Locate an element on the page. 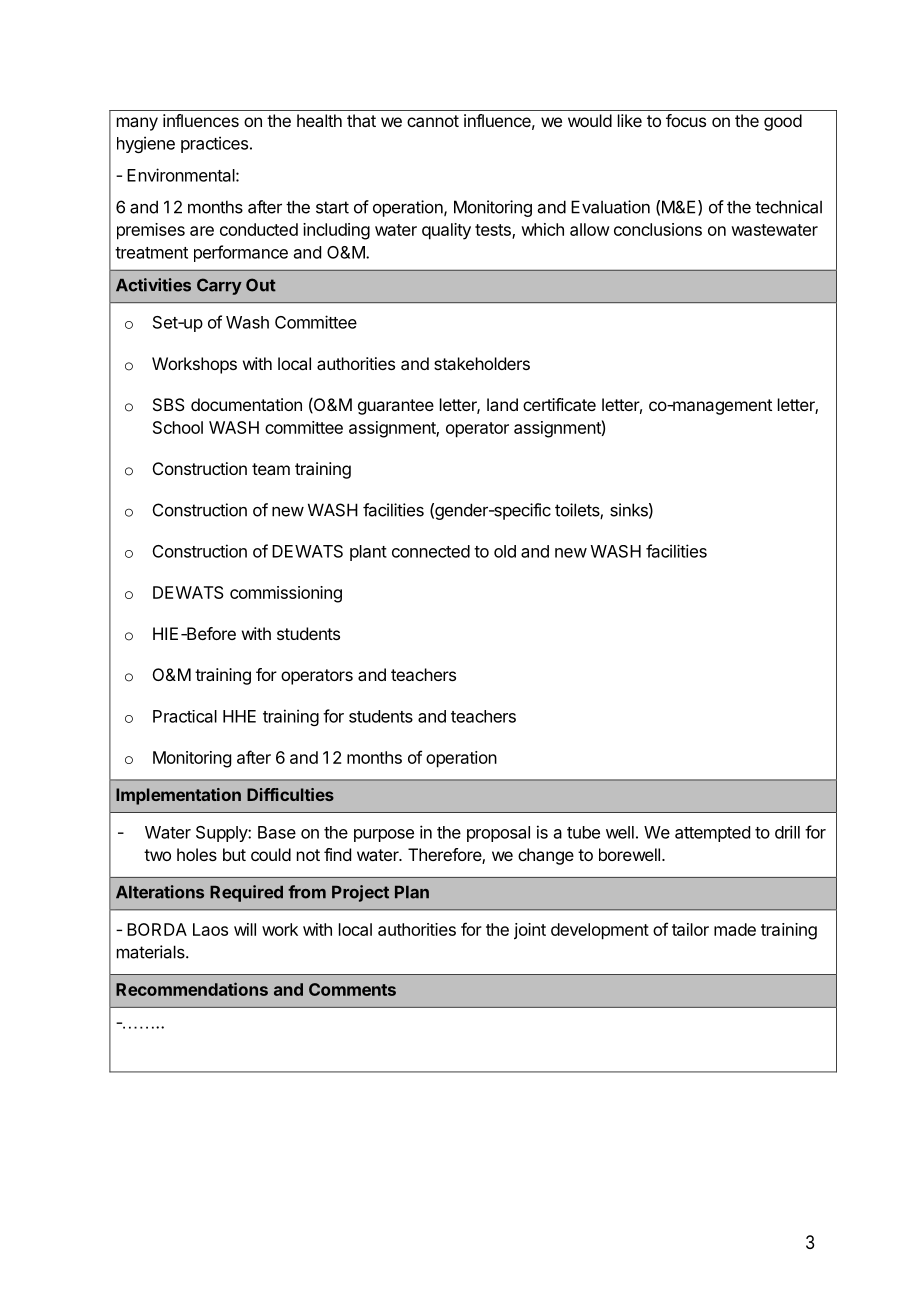 This page has width=924, height=1308. certificate is located at coordinates (559, 404).
